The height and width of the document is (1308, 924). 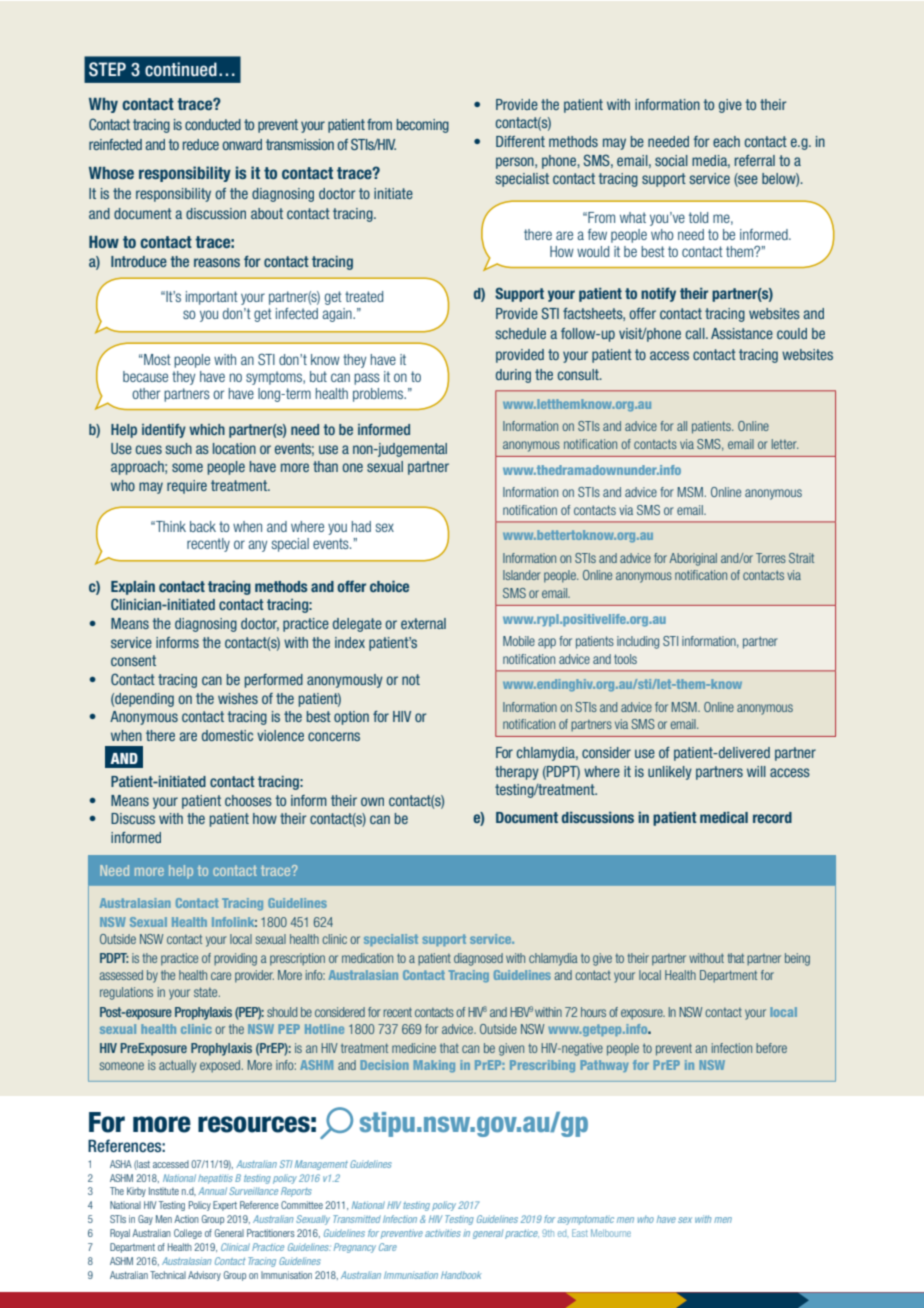 I want to click on external, so click(x=423, y=623).
